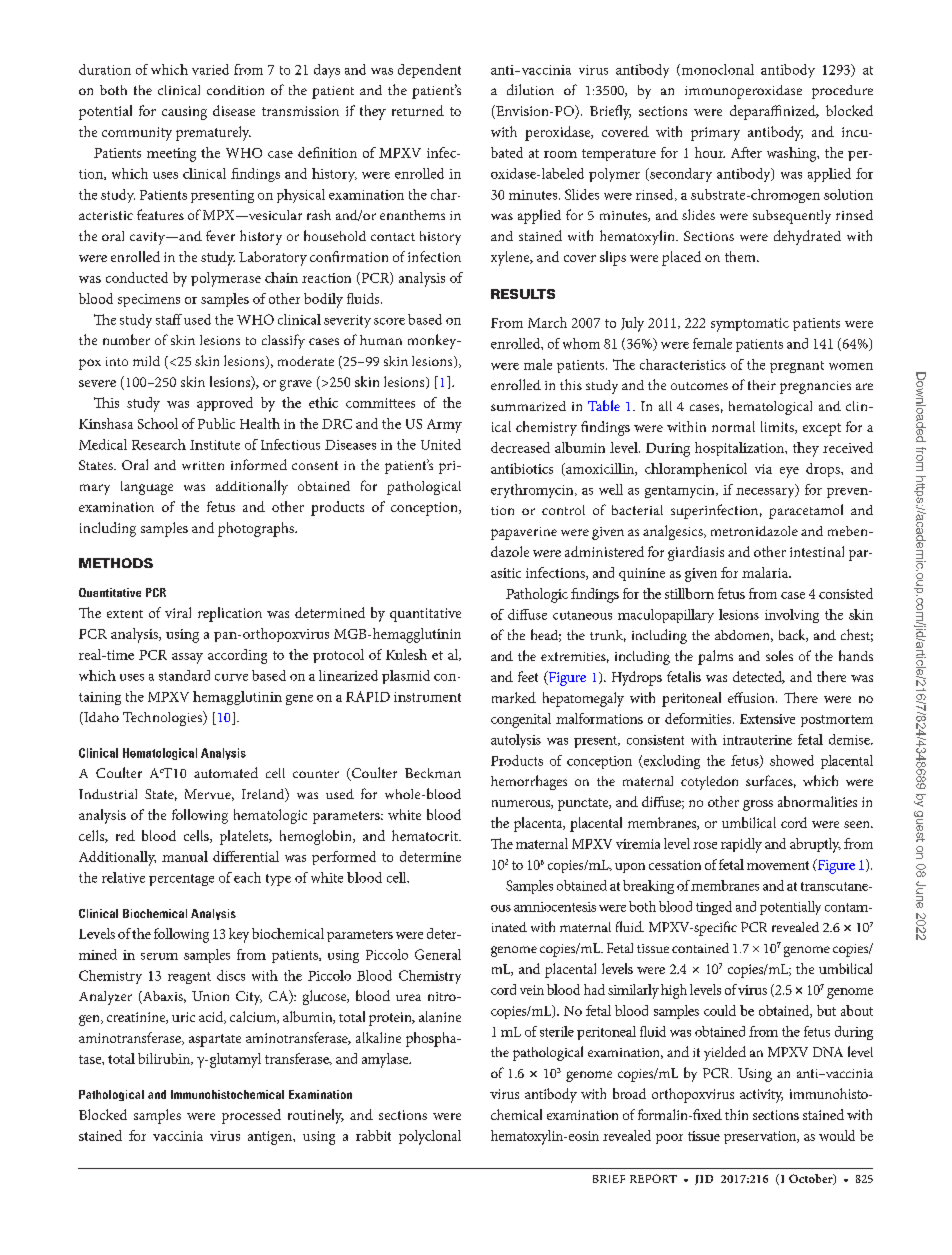 This document has width=952, height=1255. Describe the element at coordinates (178, 612) in the document. I see `viral` at that location.
